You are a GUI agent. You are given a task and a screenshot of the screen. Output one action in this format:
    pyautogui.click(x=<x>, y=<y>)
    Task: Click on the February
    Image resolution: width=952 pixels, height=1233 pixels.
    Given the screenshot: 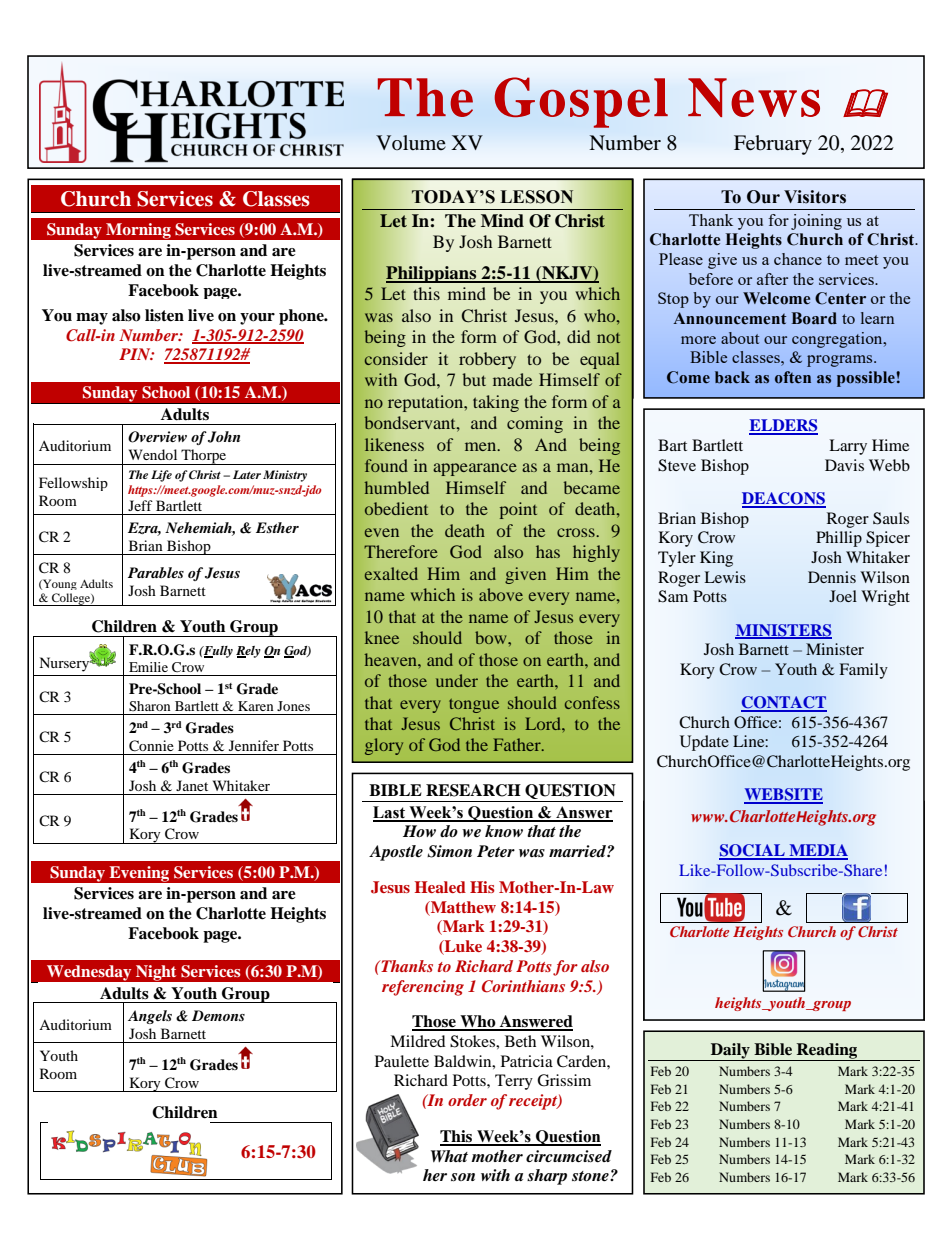 What is the action you would take?
    pyautogui.click(x=773, y=145)
